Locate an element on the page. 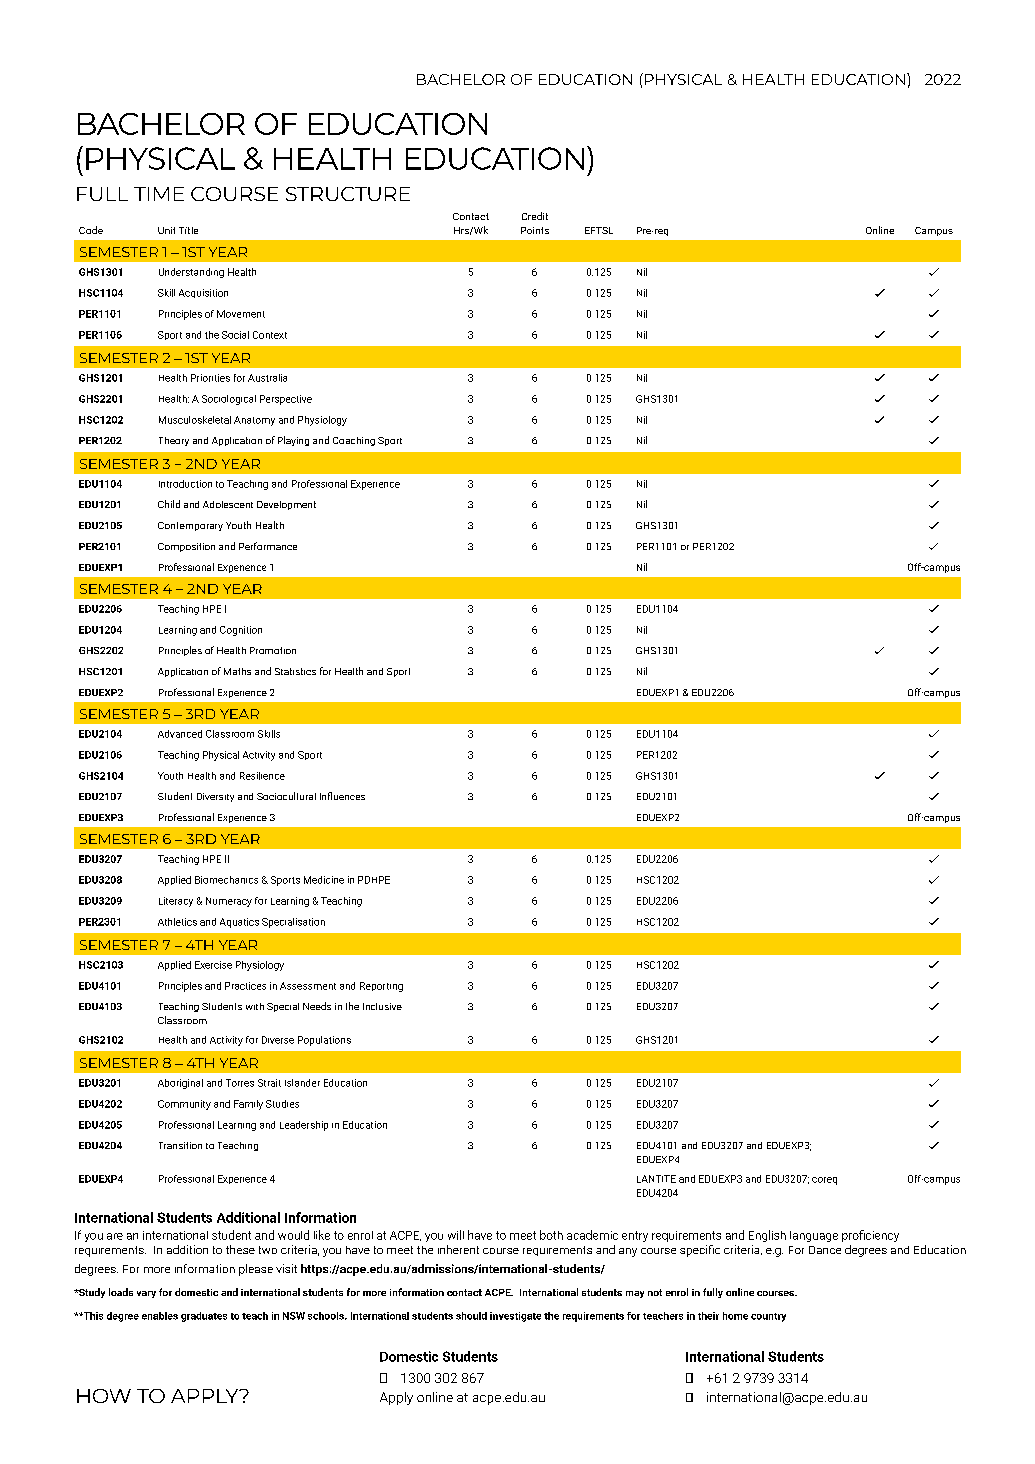  English is located at coordinates (767, 1236).
